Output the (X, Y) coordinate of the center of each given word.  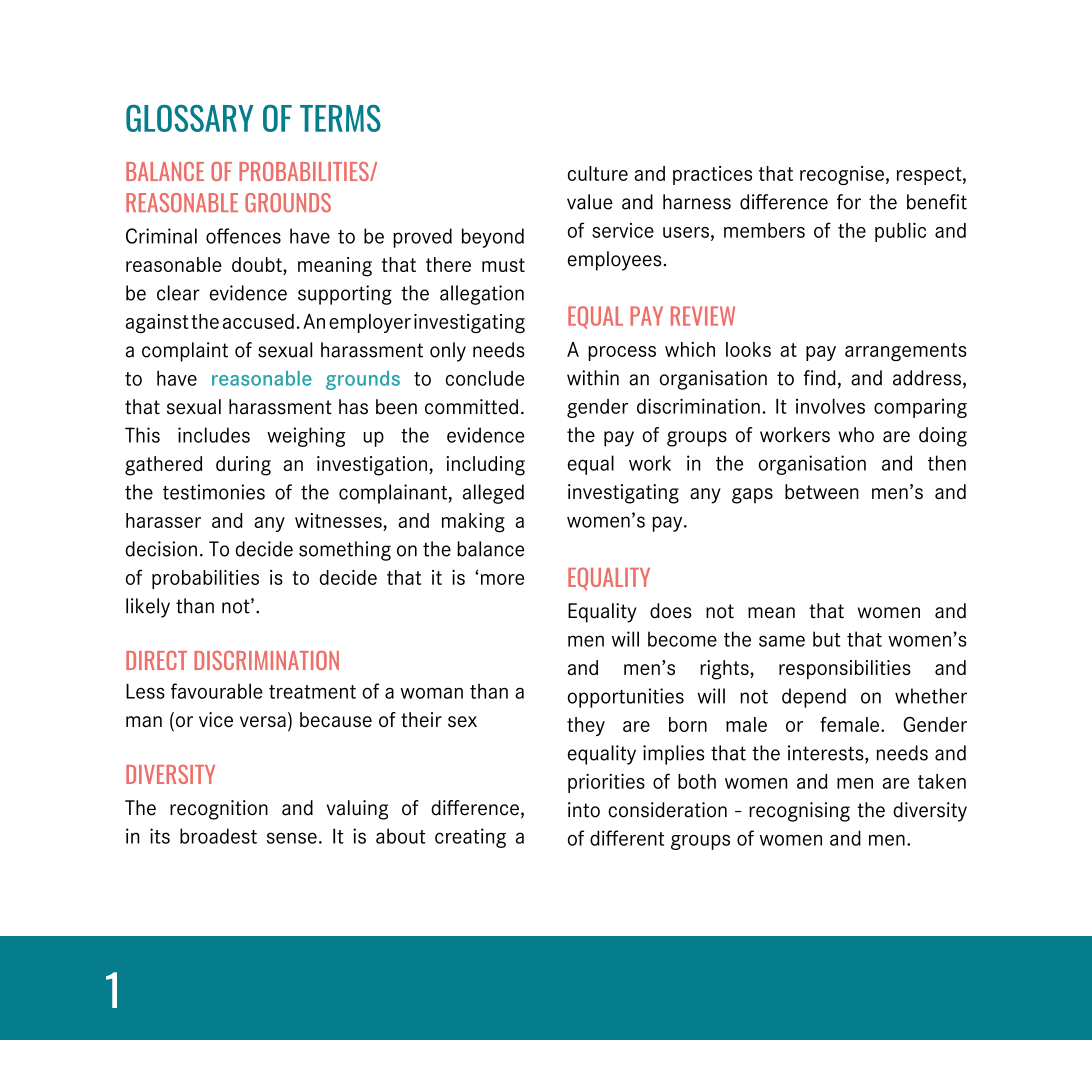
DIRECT (156, 660)
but (827, 639)
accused (258, 321)
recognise (842, 175)
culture (598, 173)
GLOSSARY (190, 118)
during (243, 466)
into (584, 810)
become (682, 639)
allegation (482, 295)
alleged (493, 494)
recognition (219, 810)
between (822, 491)
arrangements (906, 352)
